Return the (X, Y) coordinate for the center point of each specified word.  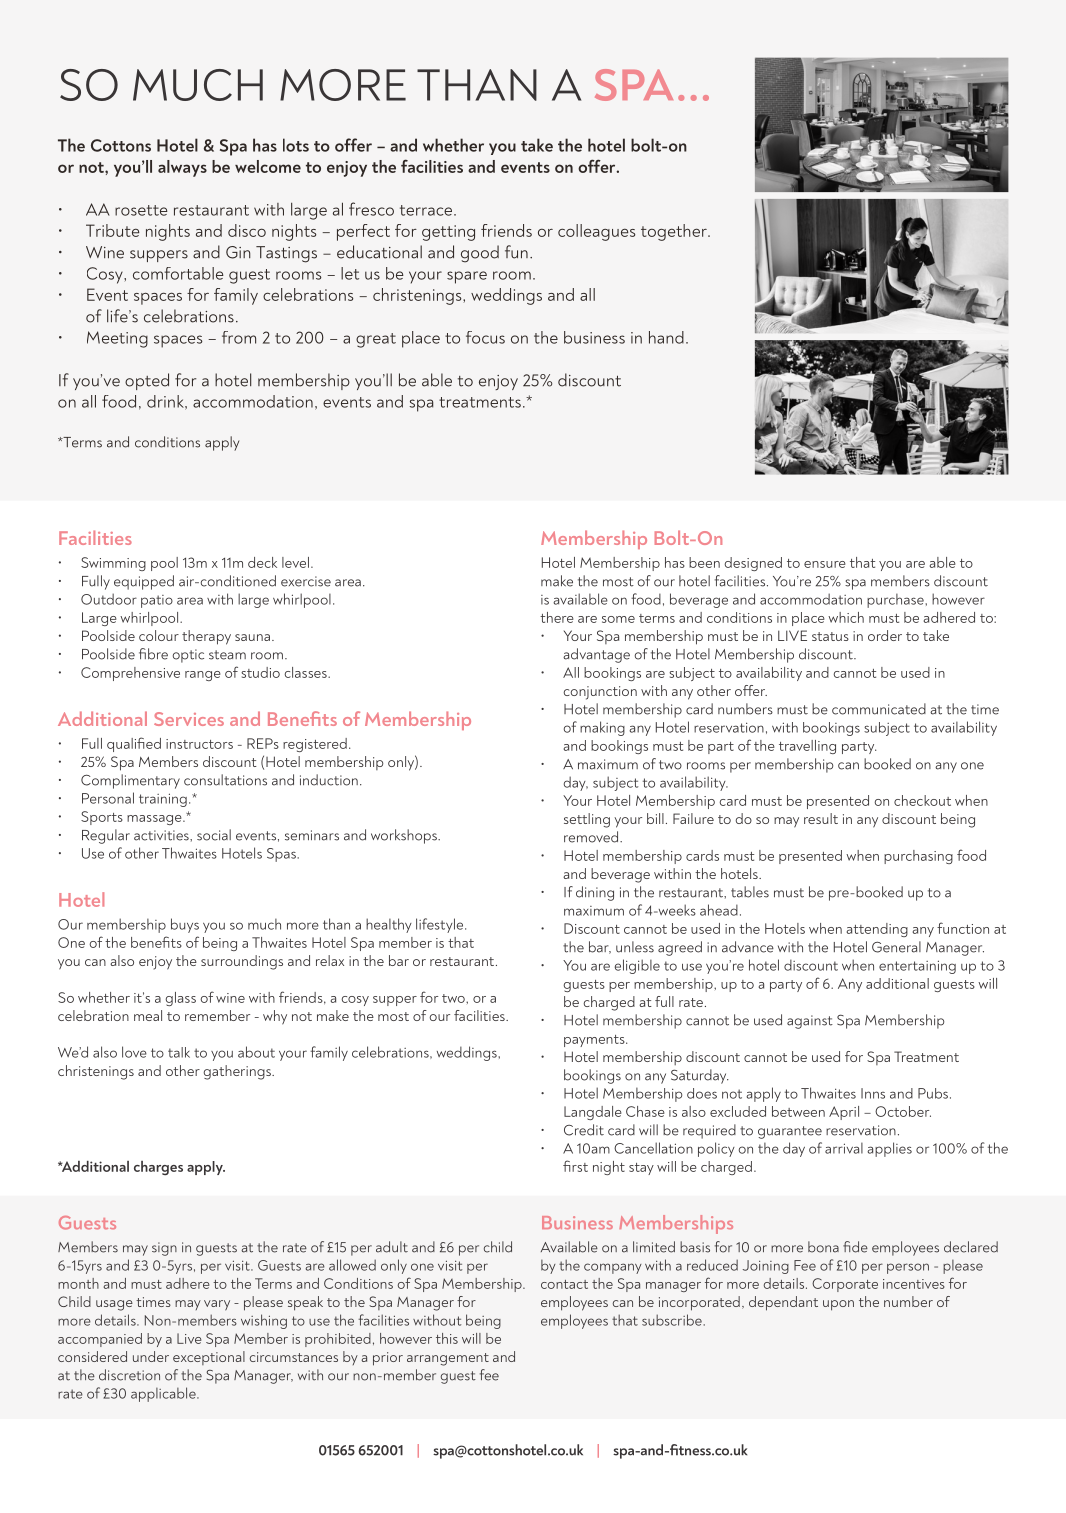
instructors (199, 744)
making (602, 728)
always (182, 168)
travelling (807, 747)
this (447, 1338)
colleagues (596, 232)
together (675, 232)
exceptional (209, 1358)
